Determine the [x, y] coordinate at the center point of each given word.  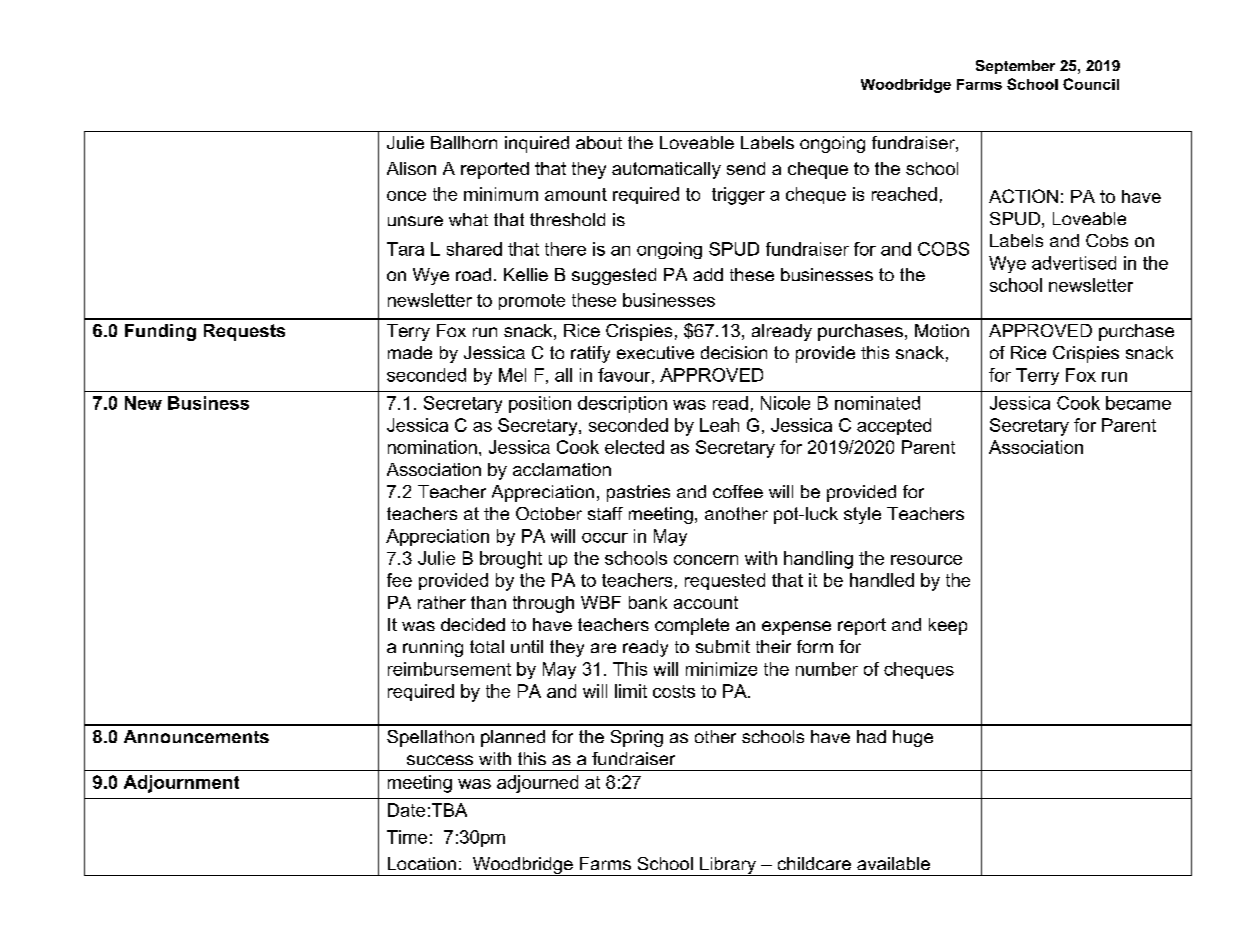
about [599, 142]
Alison [411, 168]
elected [634, 447]
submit [723, 646]
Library [728, 866]
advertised [1074, 263]
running [433, 648]
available [893, 863]
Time [407, 837]
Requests [244, 332]
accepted [894, 426]
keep [948, 626]
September [1015, 67]
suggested [614, 276]
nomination [432, 447]
